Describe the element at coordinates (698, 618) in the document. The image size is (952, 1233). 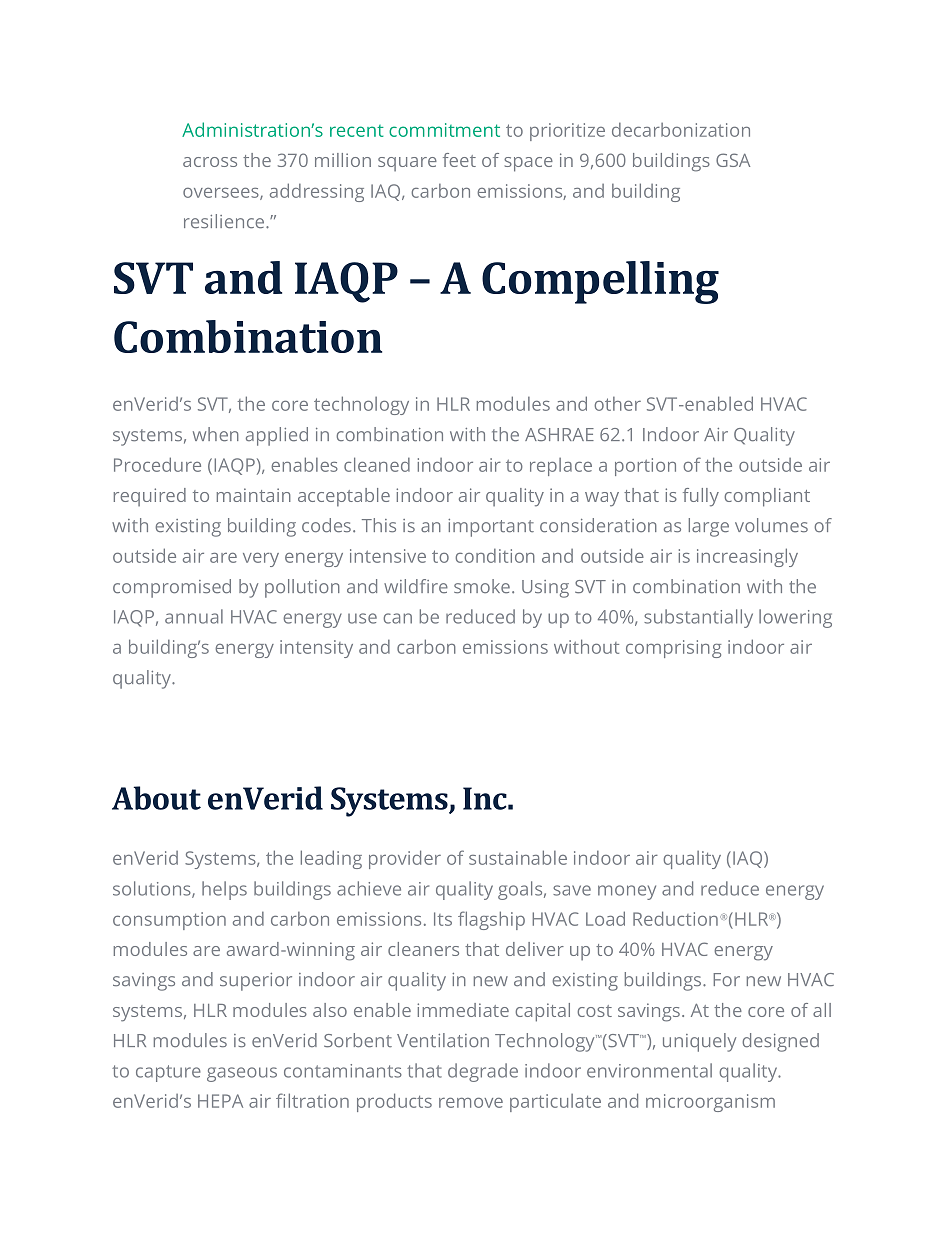
I see `substantially` at that location.
